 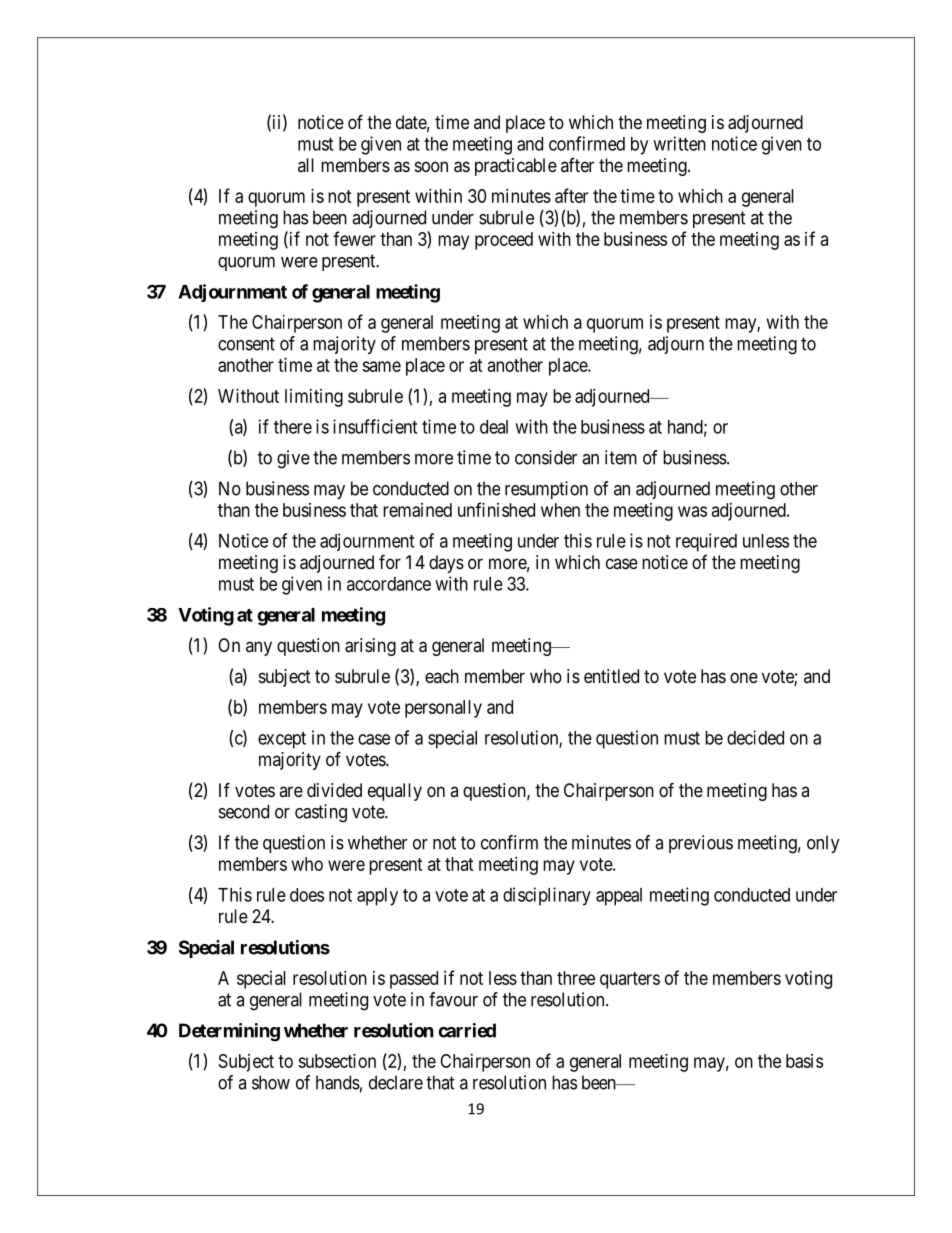 I want to click on carried, so click(x=467, y=1030).
